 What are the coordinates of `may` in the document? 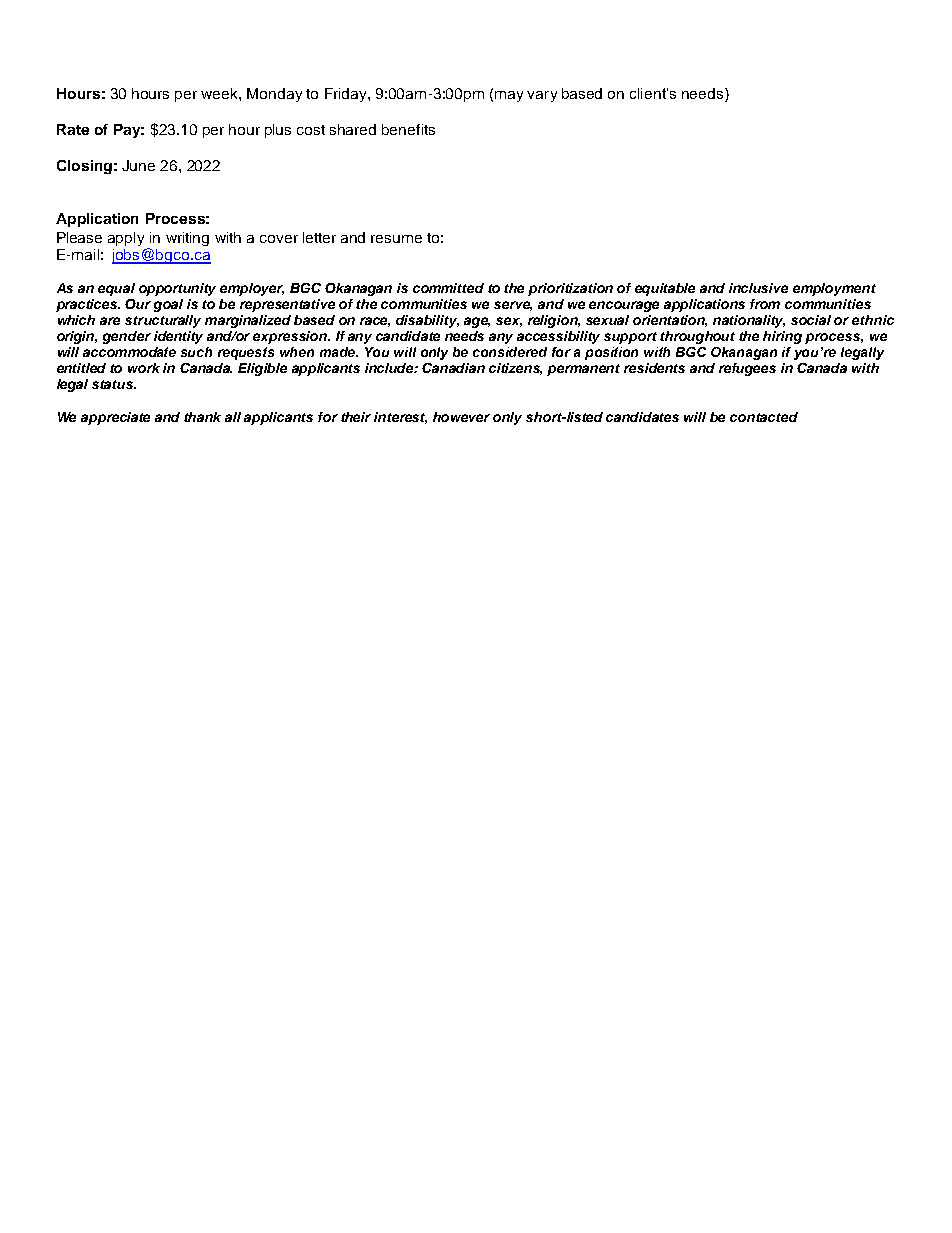 It's located at (509, 96).
